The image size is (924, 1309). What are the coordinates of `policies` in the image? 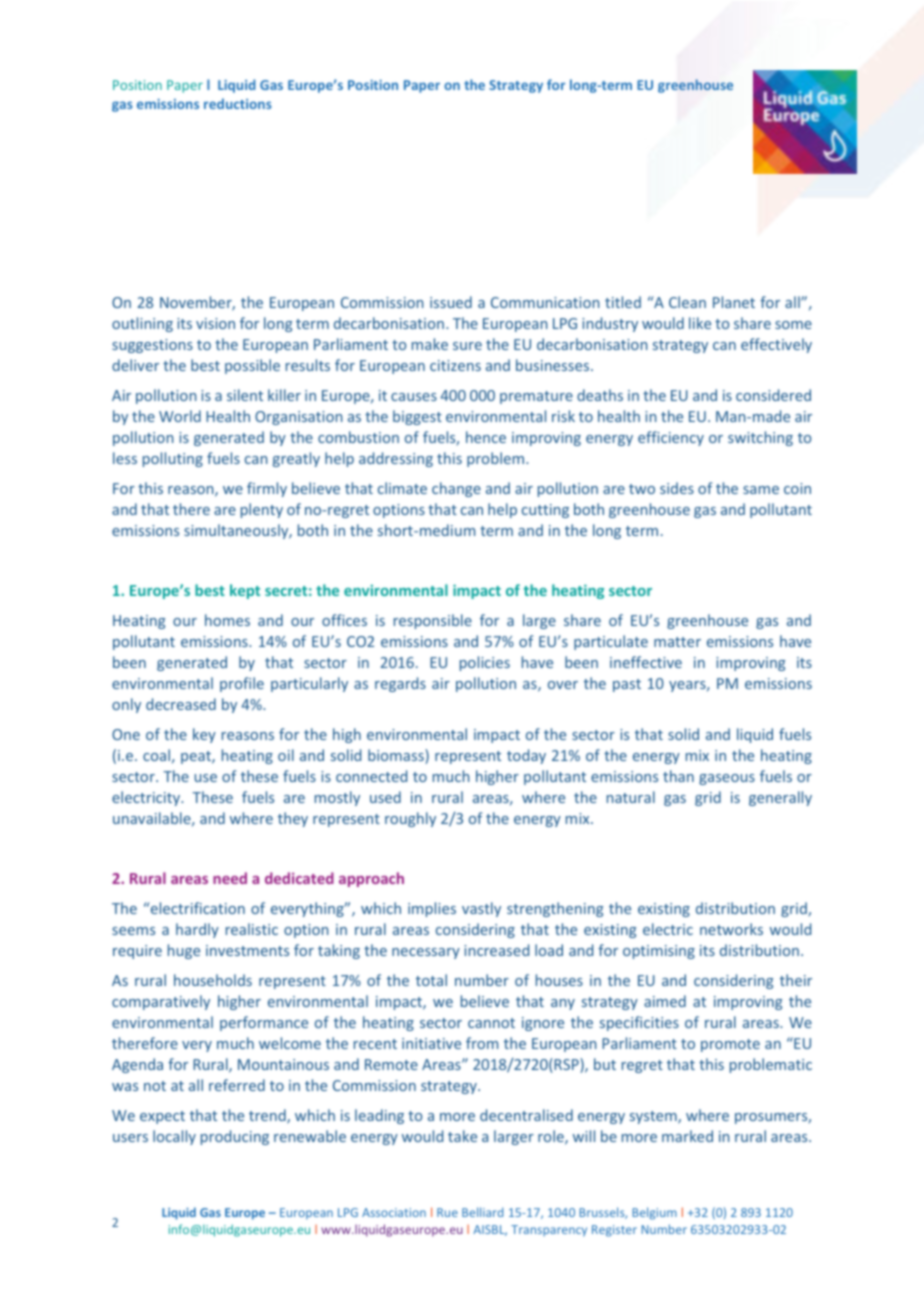 It's located at (485, 663).
